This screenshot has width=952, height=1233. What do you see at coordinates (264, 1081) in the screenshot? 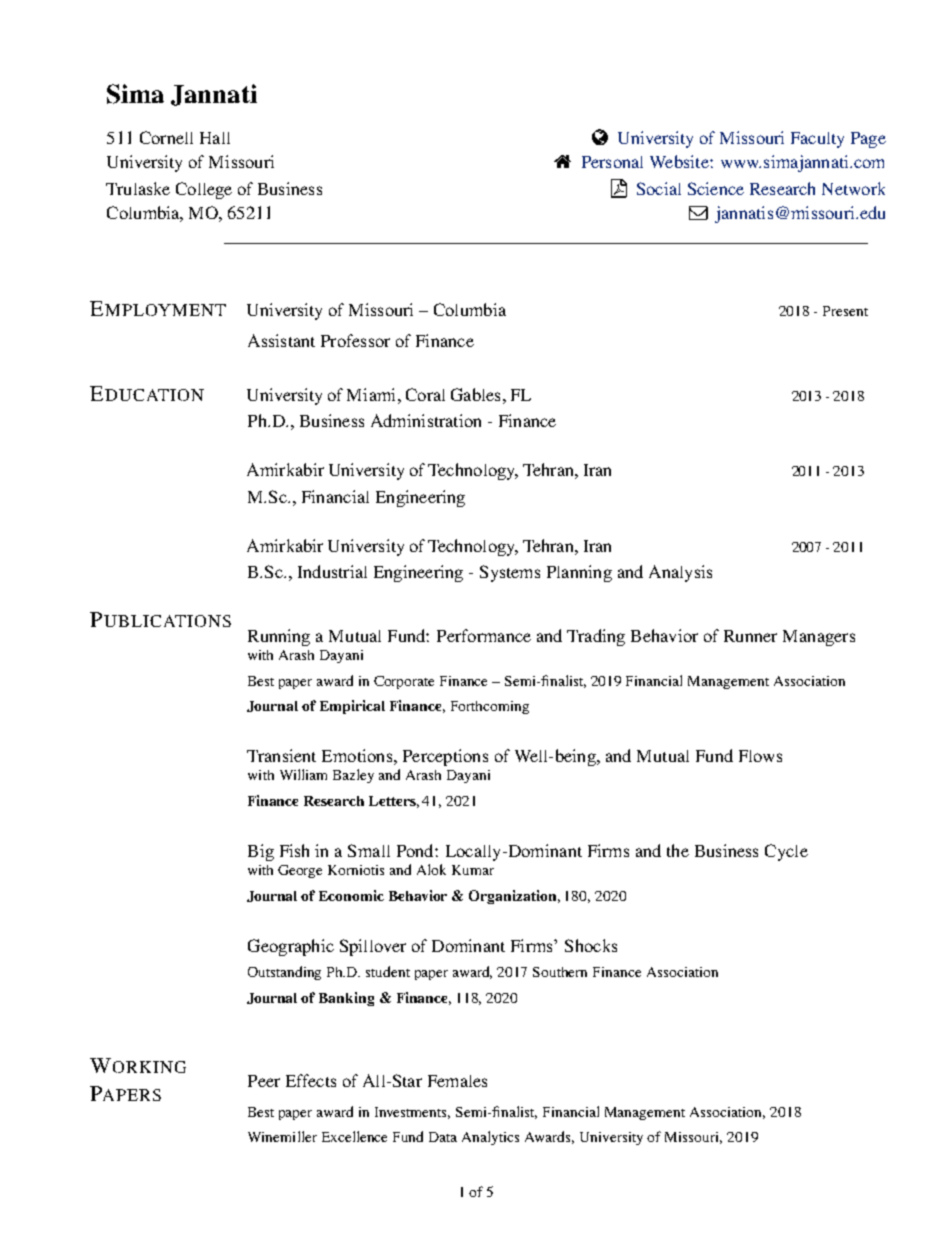
I see `Peer` at bounding box center [264, 1081].
